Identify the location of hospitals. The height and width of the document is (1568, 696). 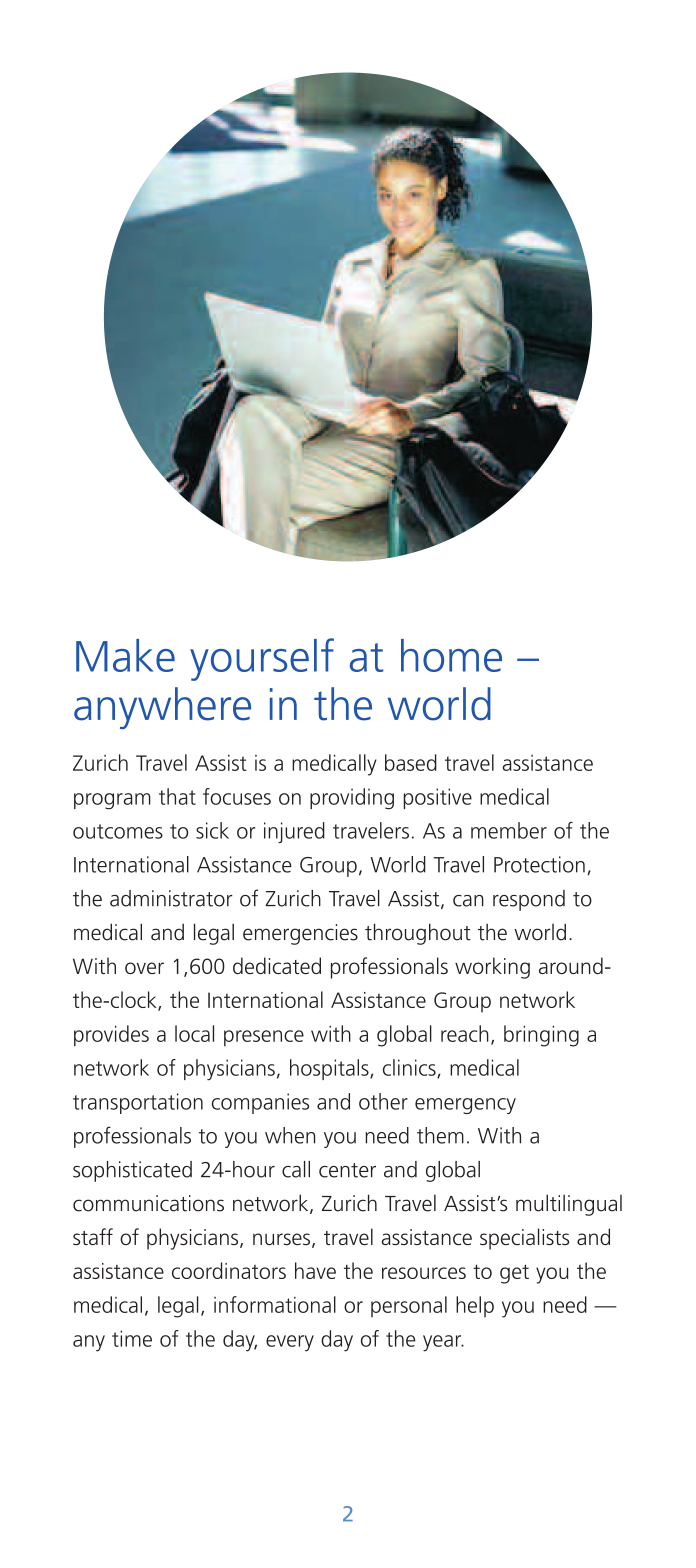
(330, 1069).
